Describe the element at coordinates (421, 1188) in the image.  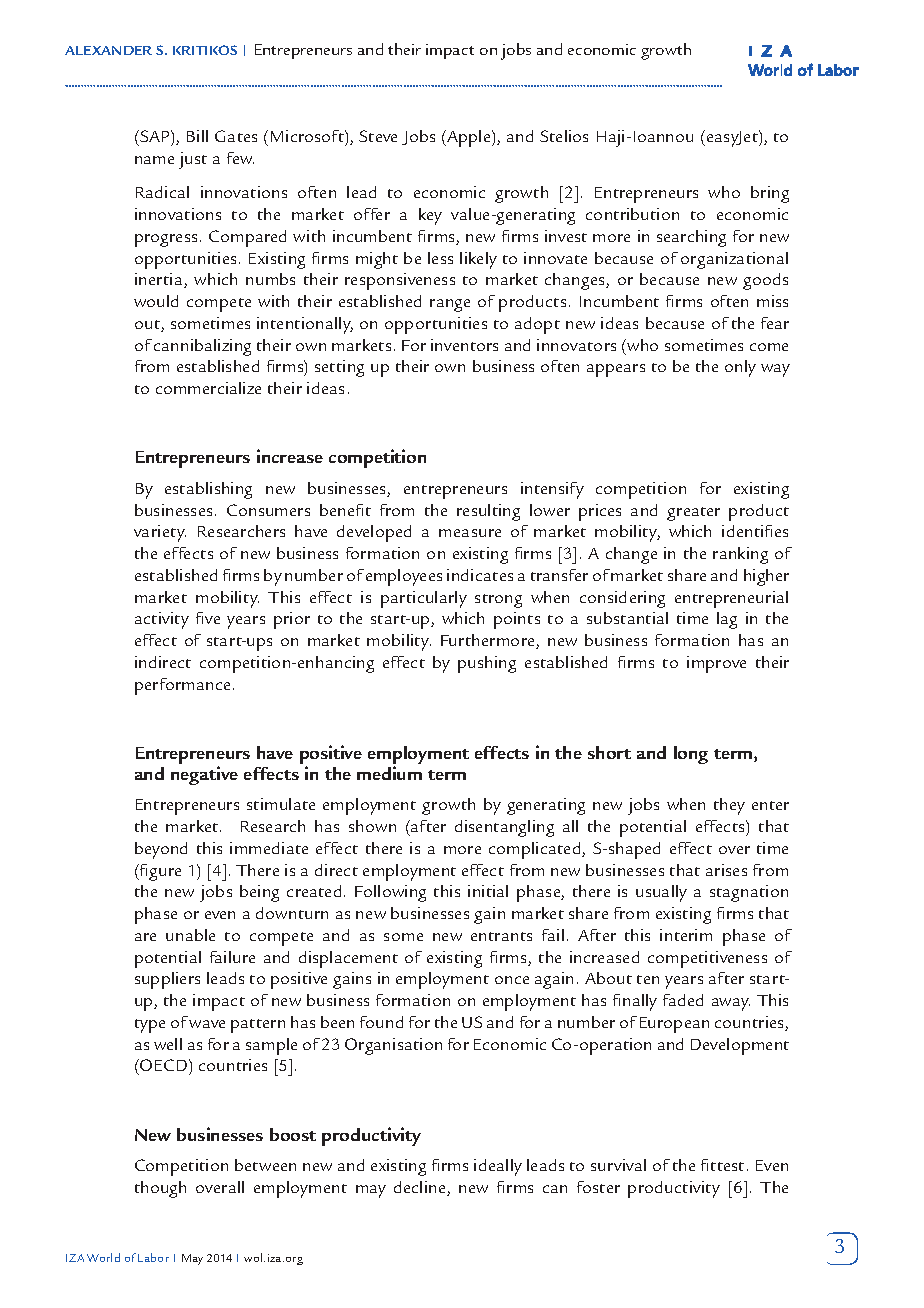
I see `decline` at that location.
